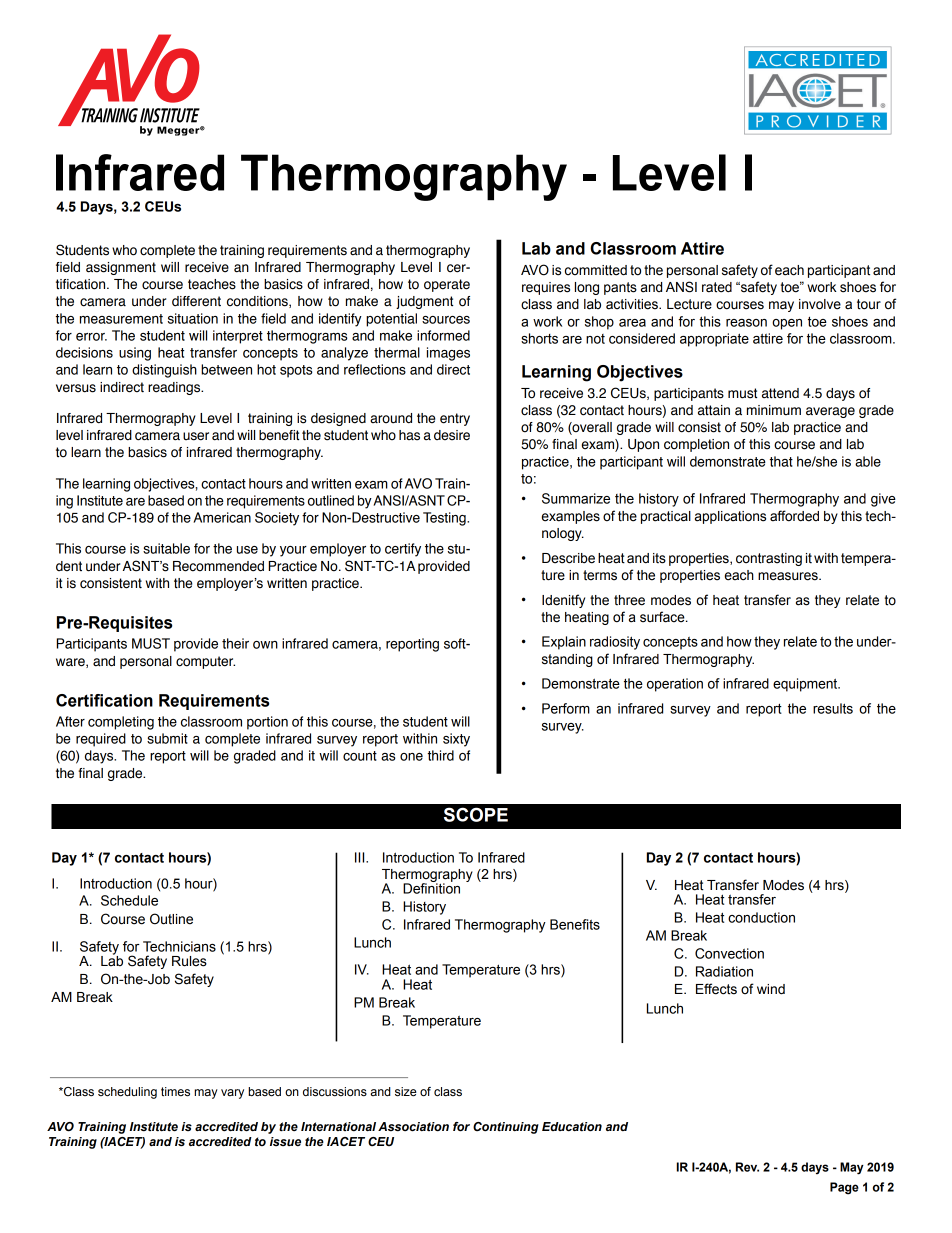  I want to click on sixty, so click(456, 740).
